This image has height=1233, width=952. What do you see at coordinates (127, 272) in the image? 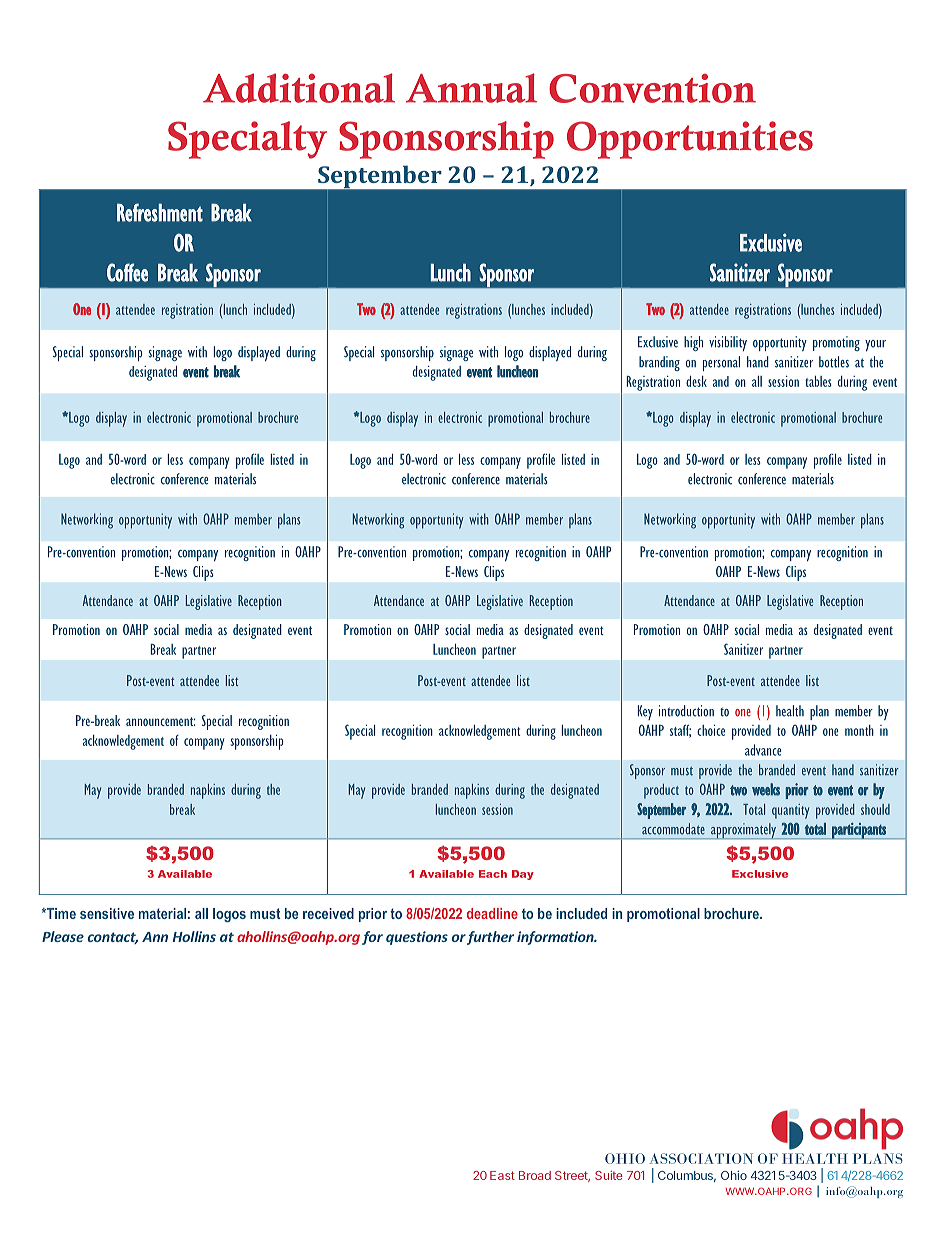
I see `Coffee` at bounding box center [127, 272].
